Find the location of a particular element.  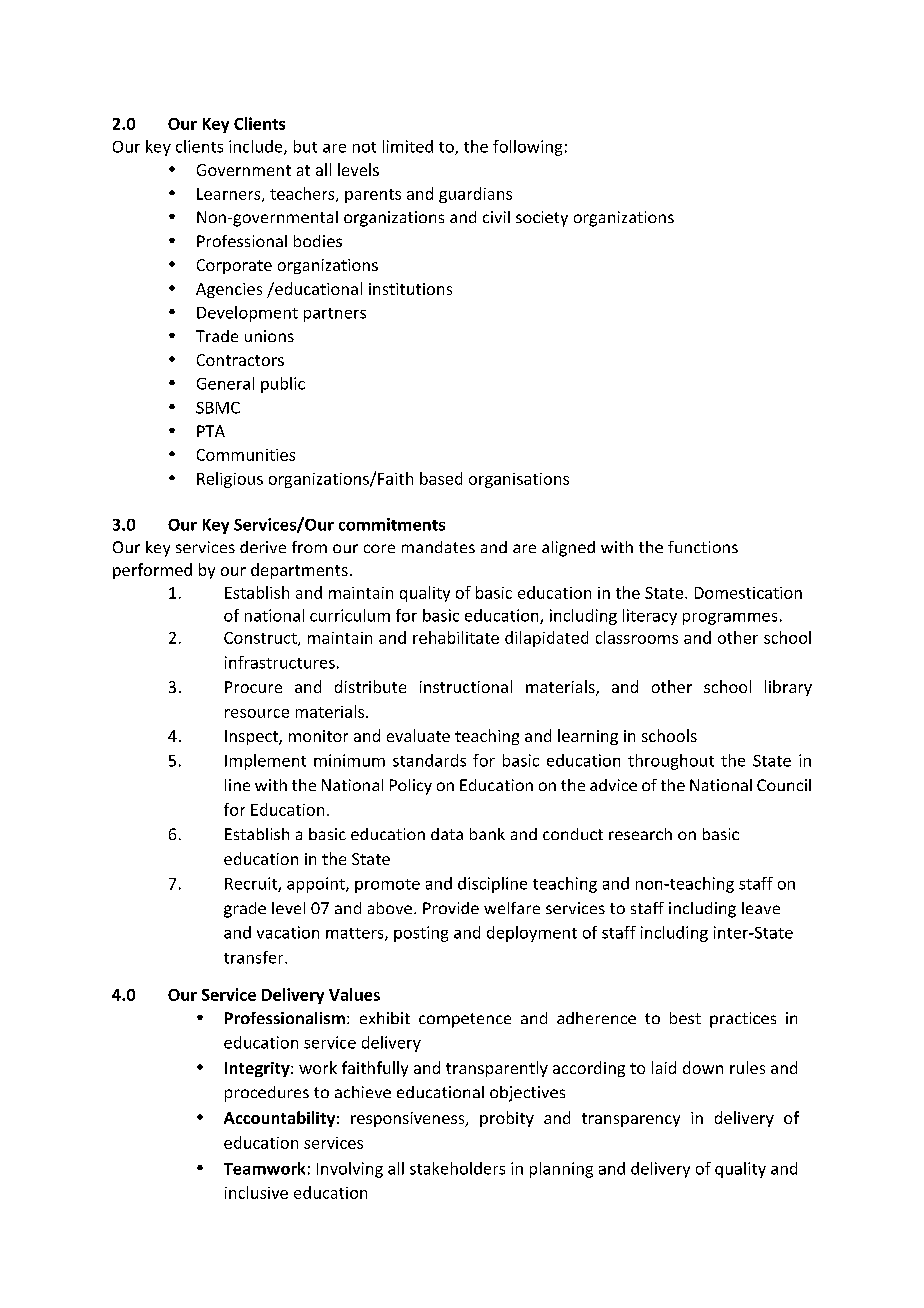

Procure is located at coordinates (253, 687).
